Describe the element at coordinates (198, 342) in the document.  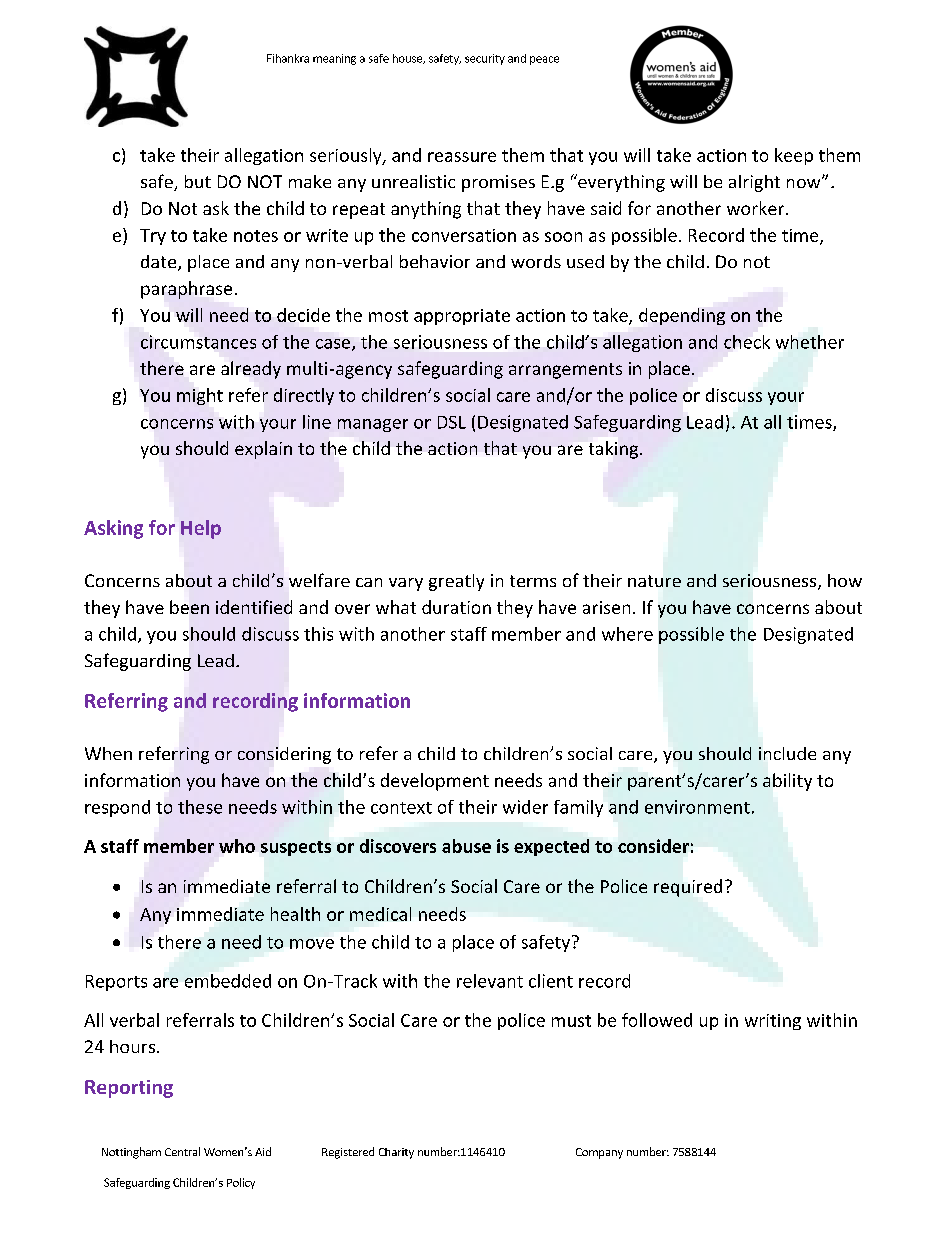
I see `circumstances` at that location.
